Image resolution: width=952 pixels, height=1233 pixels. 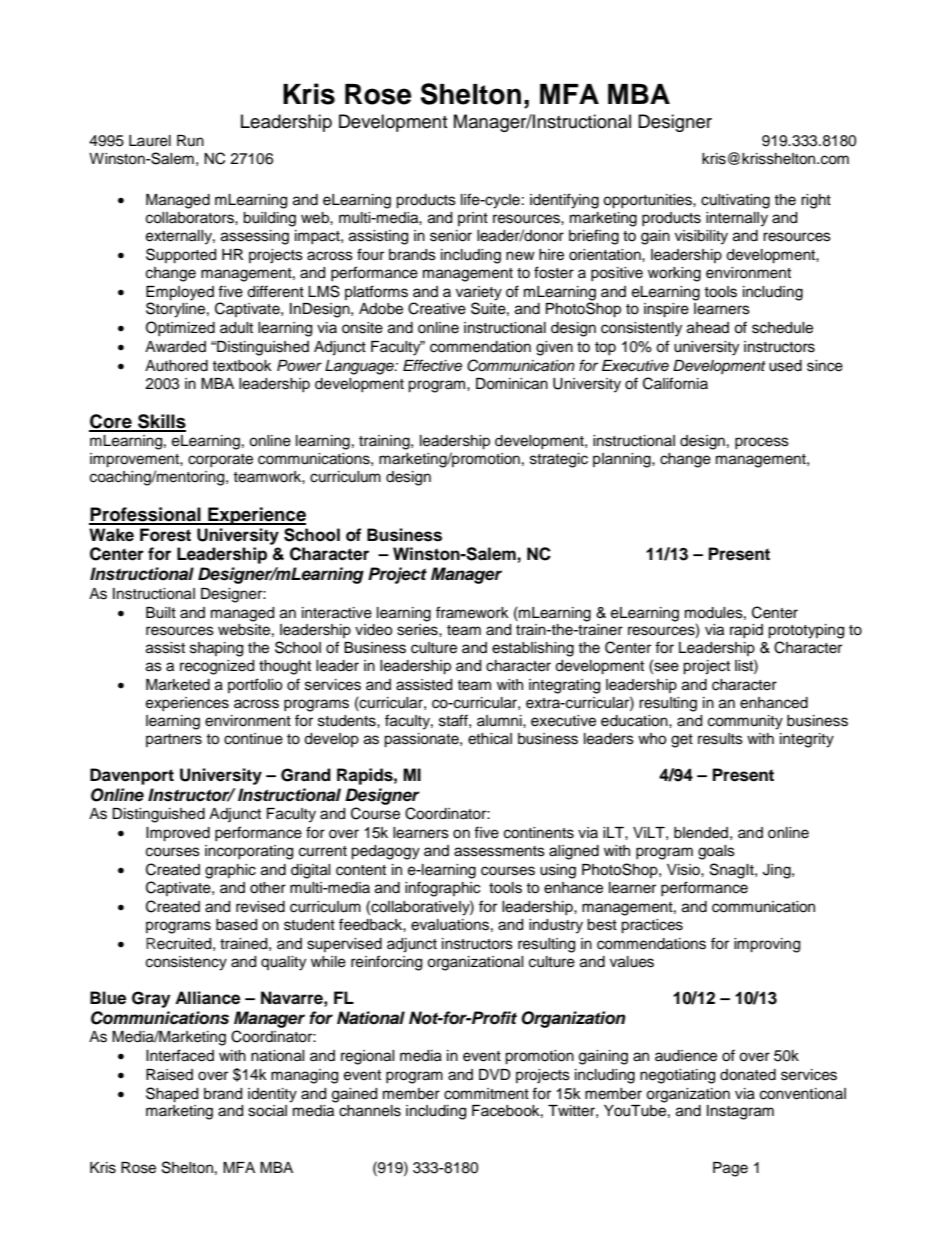 What do you see at coordinates (806, 631) in the screenshot?
I see `prototyping` at bounding box center [806, 631].
